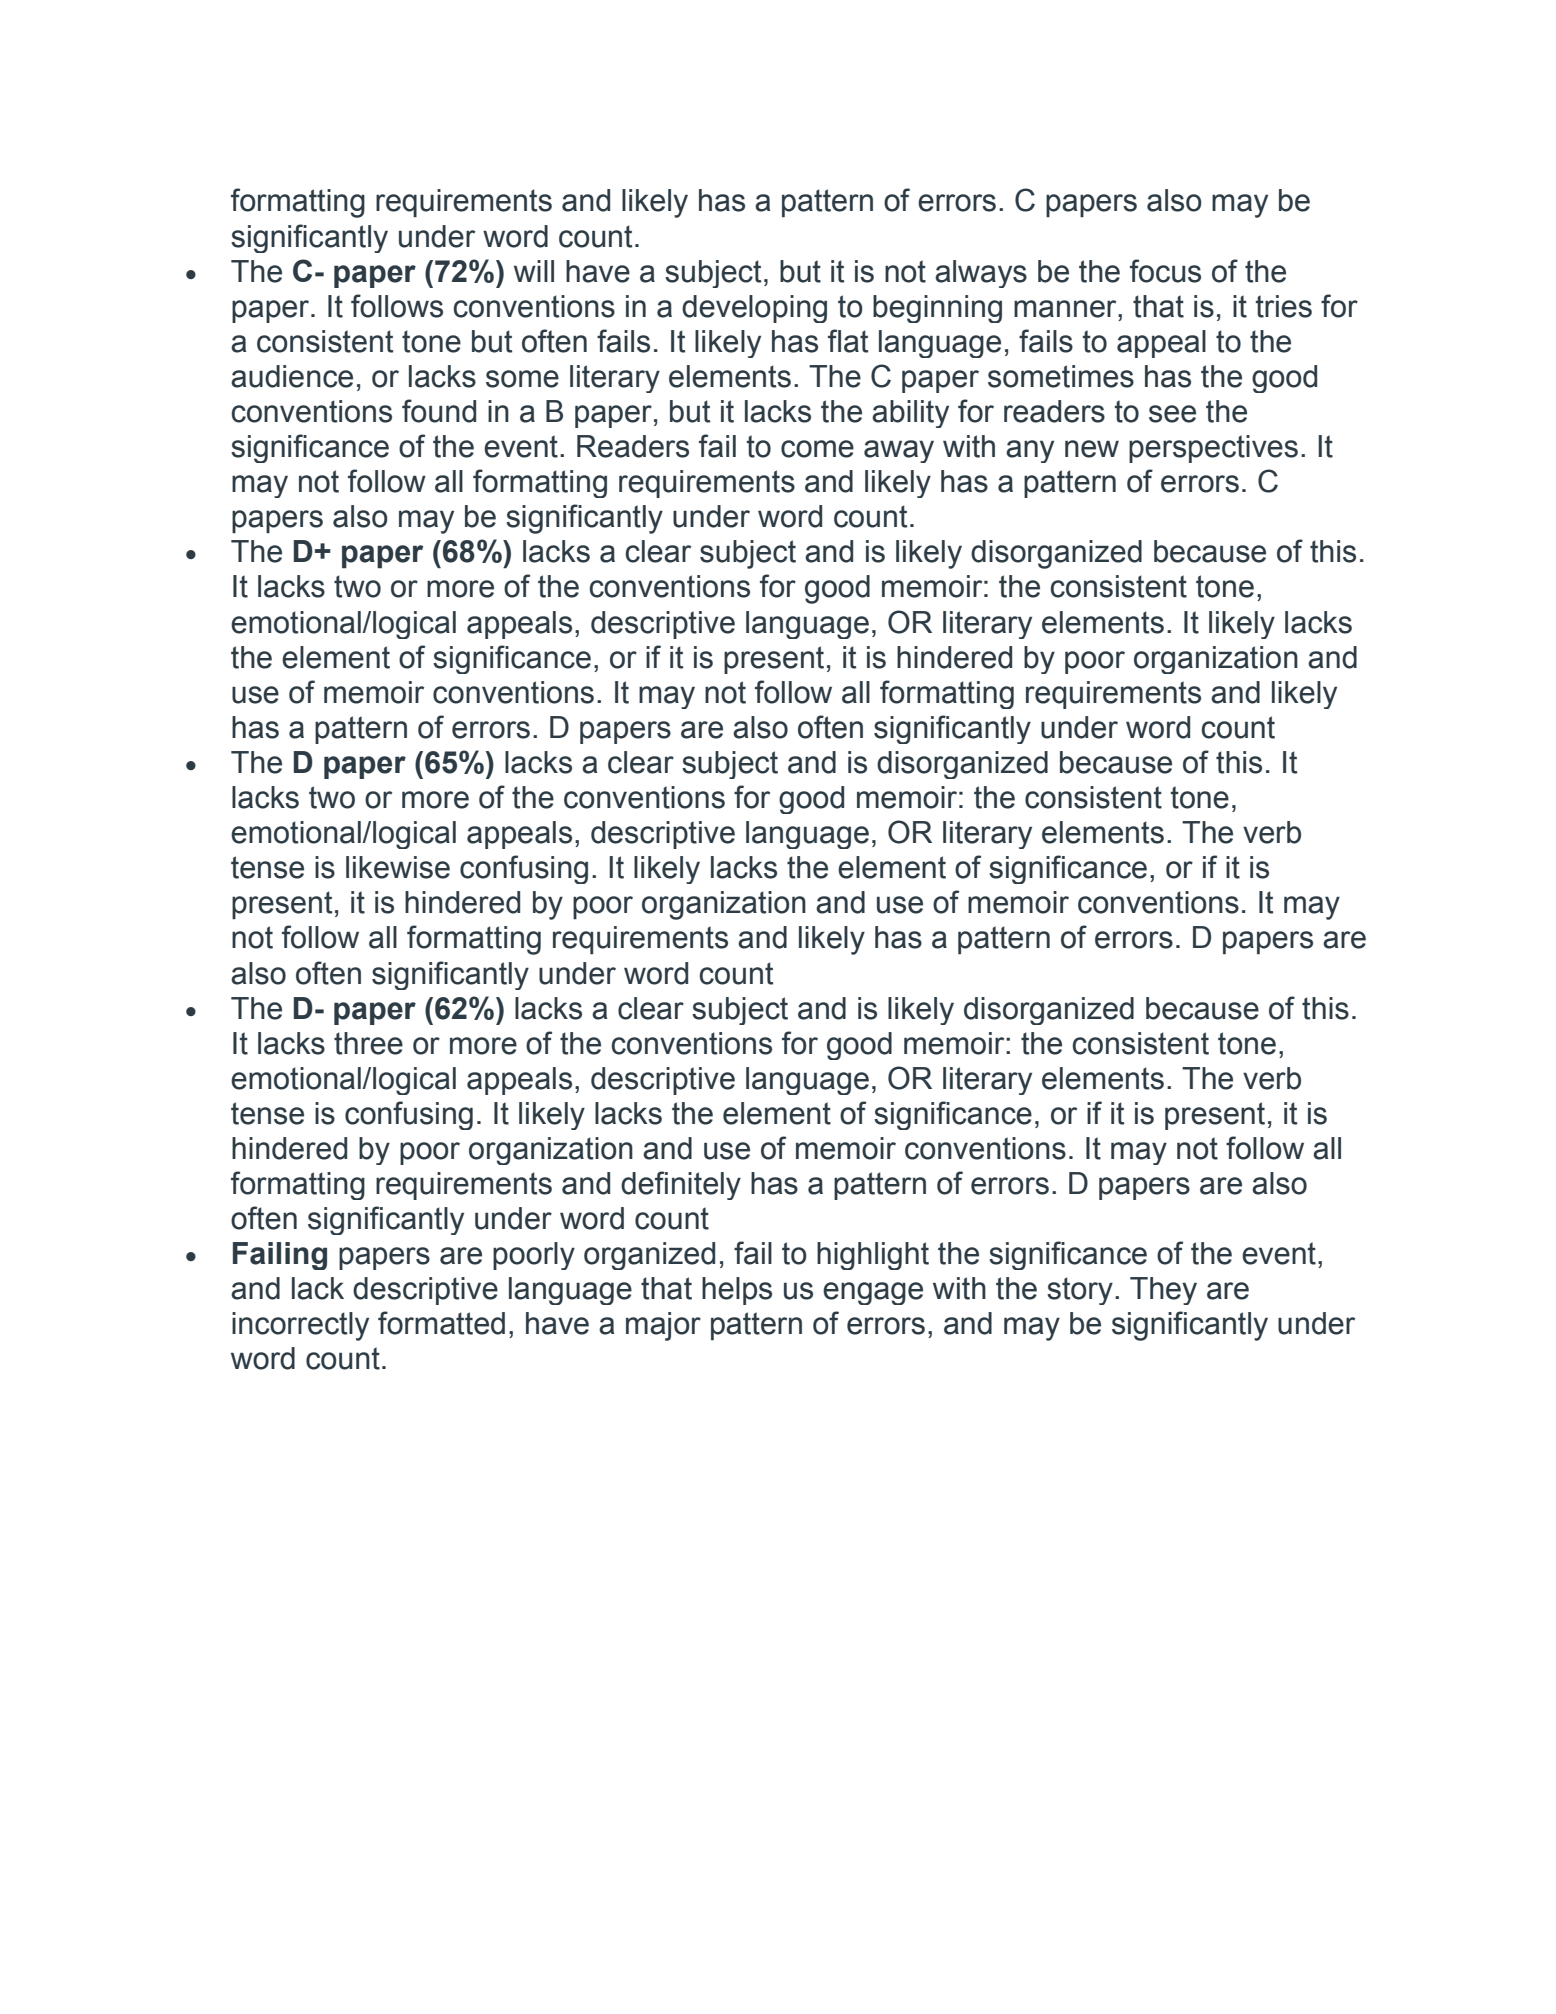 The height and width of the screenshot is (2014, 1556). Describe the element at coordinates (1213, 449) in the screenshot. I see `perspectives` at that location.
